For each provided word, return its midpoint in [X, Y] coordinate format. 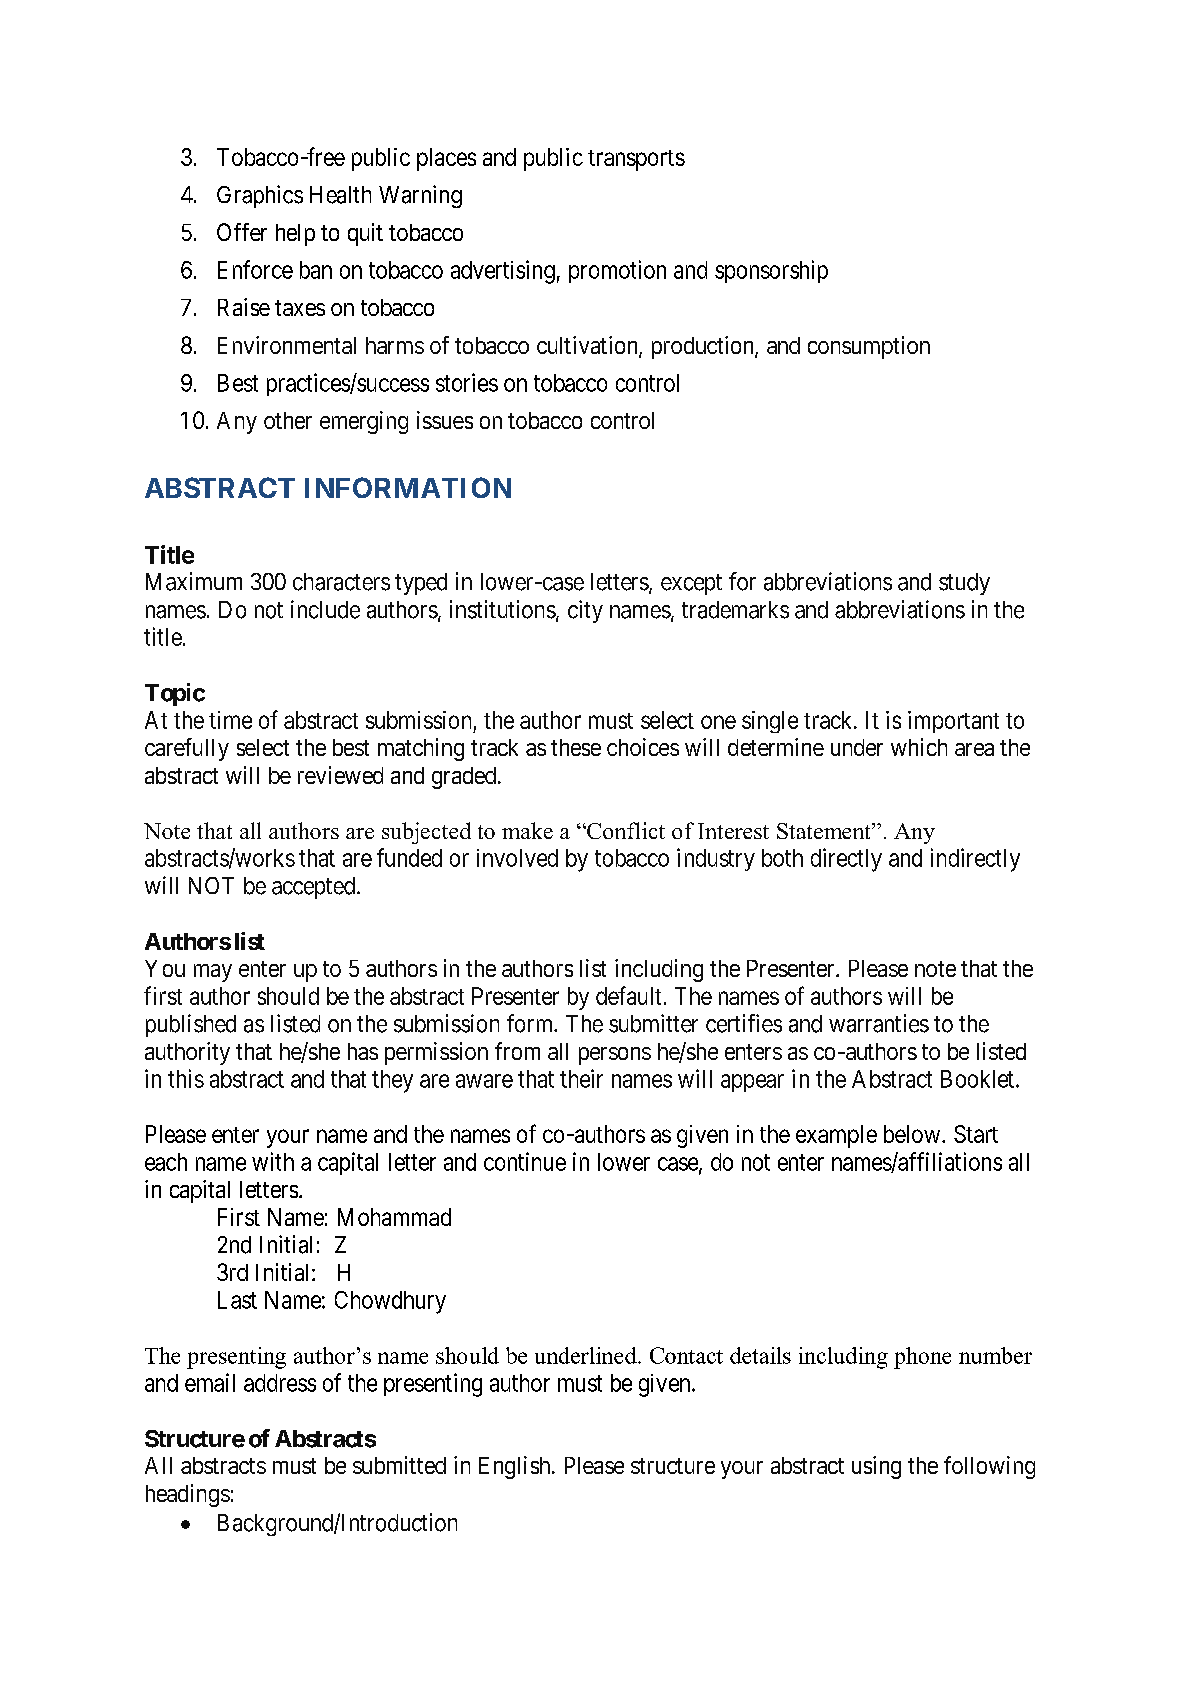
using [876, 1467]
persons [615, 1056]
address [280, 1383]
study [964, 584]
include [325, 609]
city [585, 611]
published [191, 1025]
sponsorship [771, 271]
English [516, 1467]
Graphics [260, 196]
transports [636, 160]
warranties [879, 1023]
